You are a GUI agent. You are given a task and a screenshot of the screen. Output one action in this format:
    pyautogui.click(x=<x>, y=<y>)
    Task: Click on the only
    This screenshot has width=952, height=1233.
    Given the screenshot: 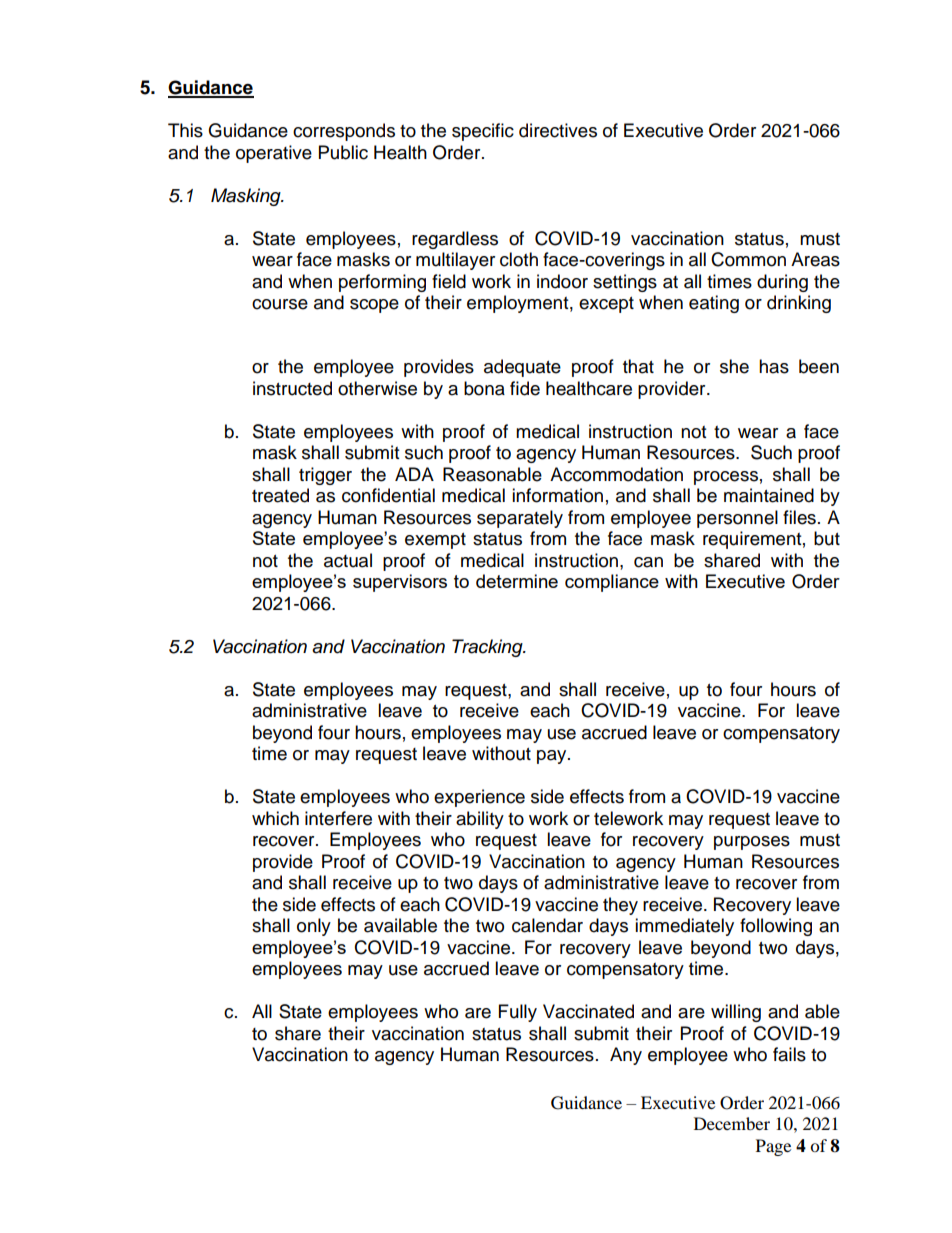 What is the action you would take?
    pyautogui.click(x=314, y=927)
